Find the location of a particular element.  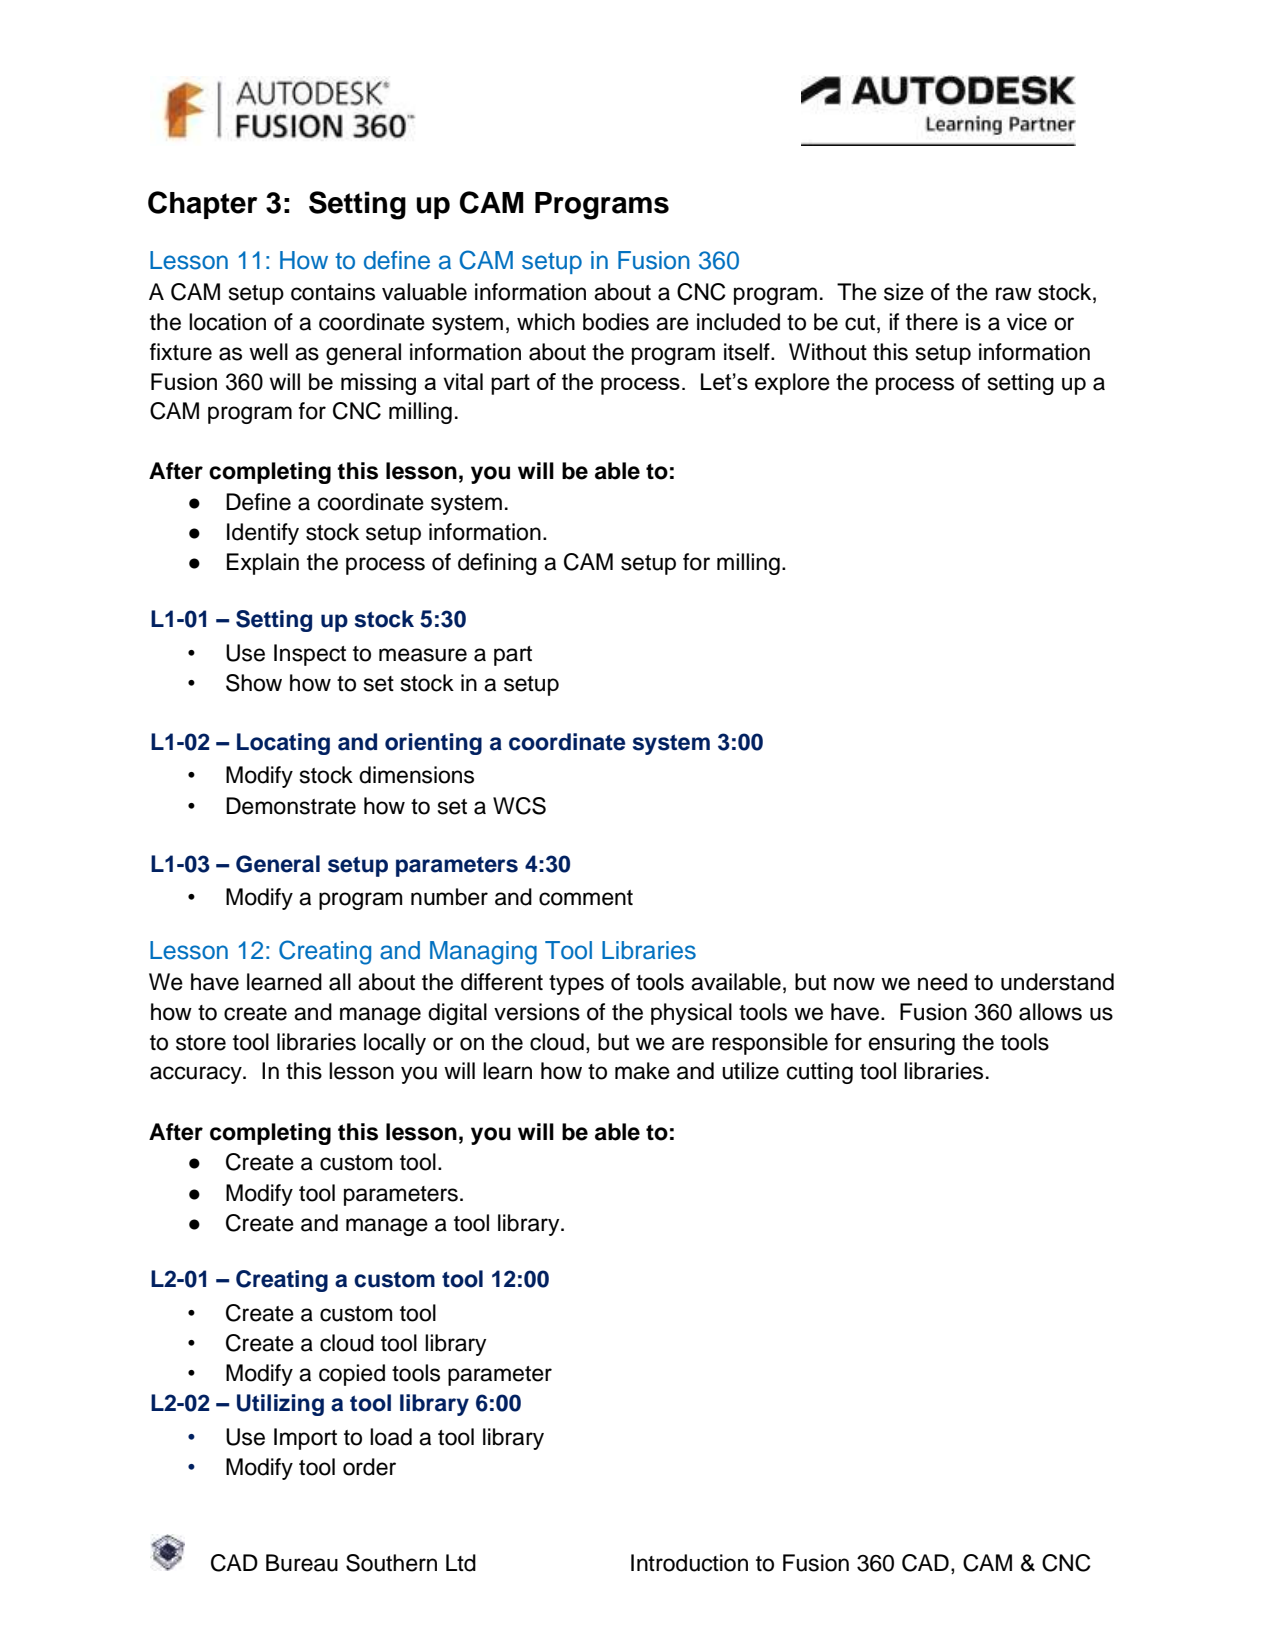

size is located at coordinates (904, 292).
